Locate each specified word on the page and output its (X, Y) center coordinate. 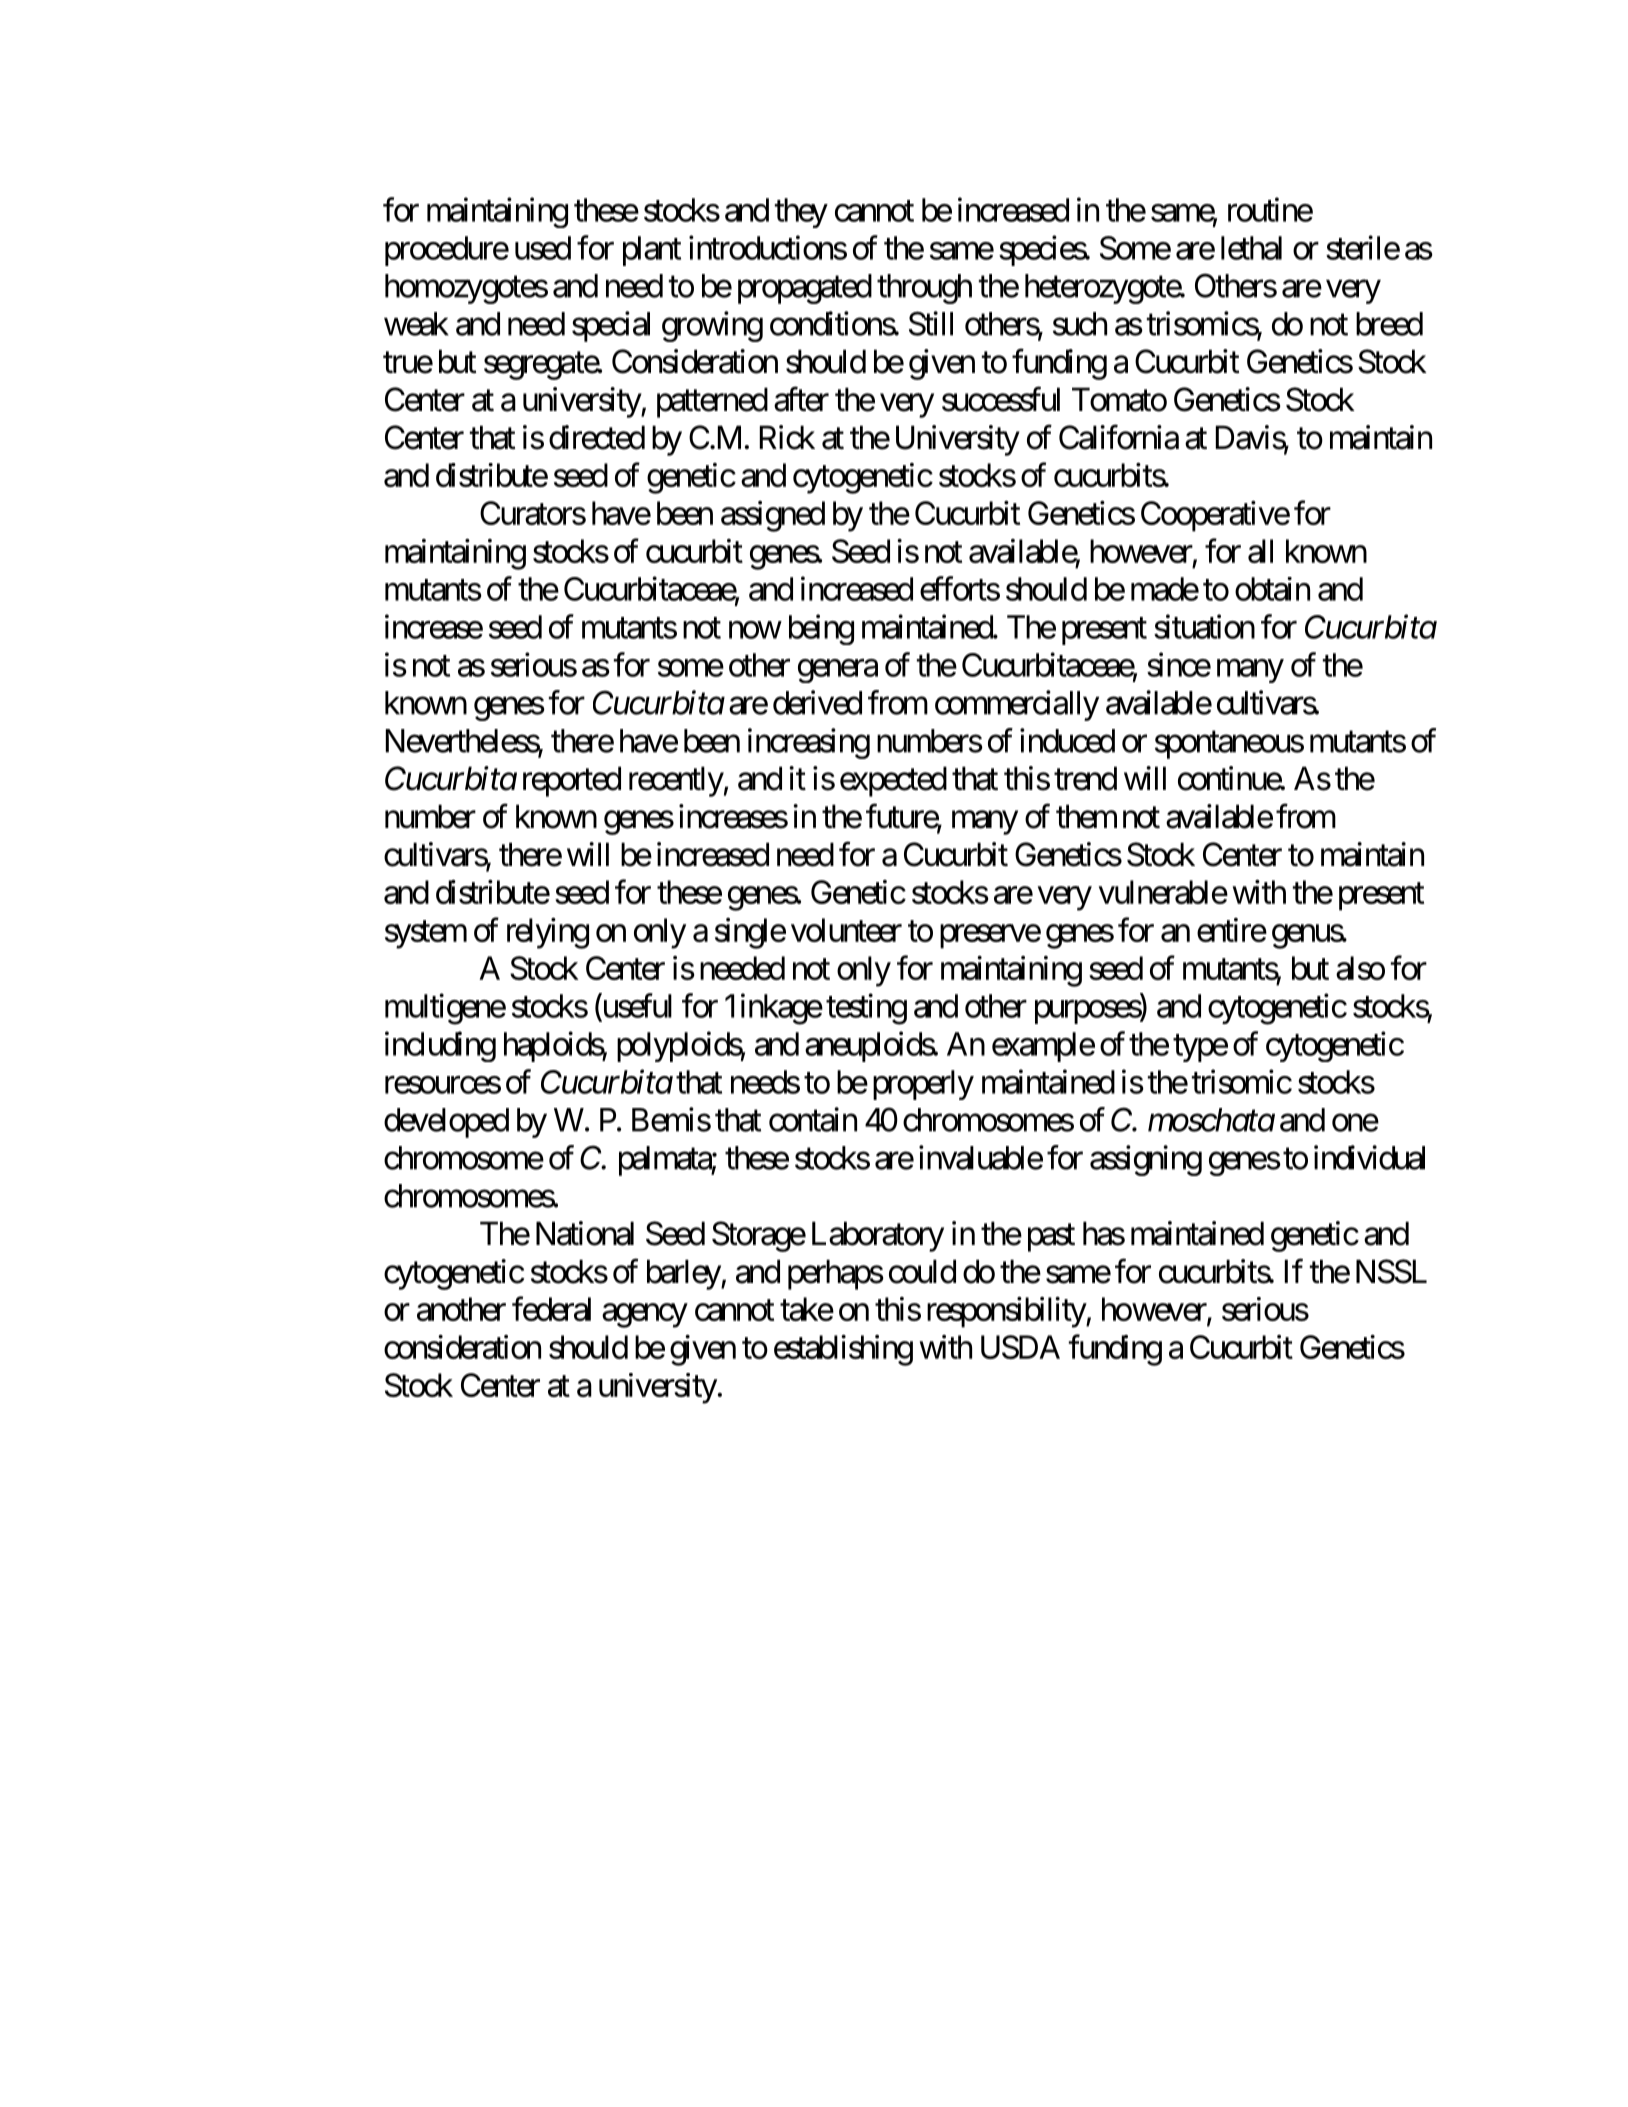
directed (597, 437)
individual (1369, 1157)
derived (817, 702)
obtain (1272, 589)
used (543, 248)
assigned (773, 516)
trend (1085, 778)
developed (446, 1123)
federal (551, 1309)
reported (572, 781)
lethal (1251, 248)
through (924, 289)
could (922, 1271)
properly (923, 1085)
